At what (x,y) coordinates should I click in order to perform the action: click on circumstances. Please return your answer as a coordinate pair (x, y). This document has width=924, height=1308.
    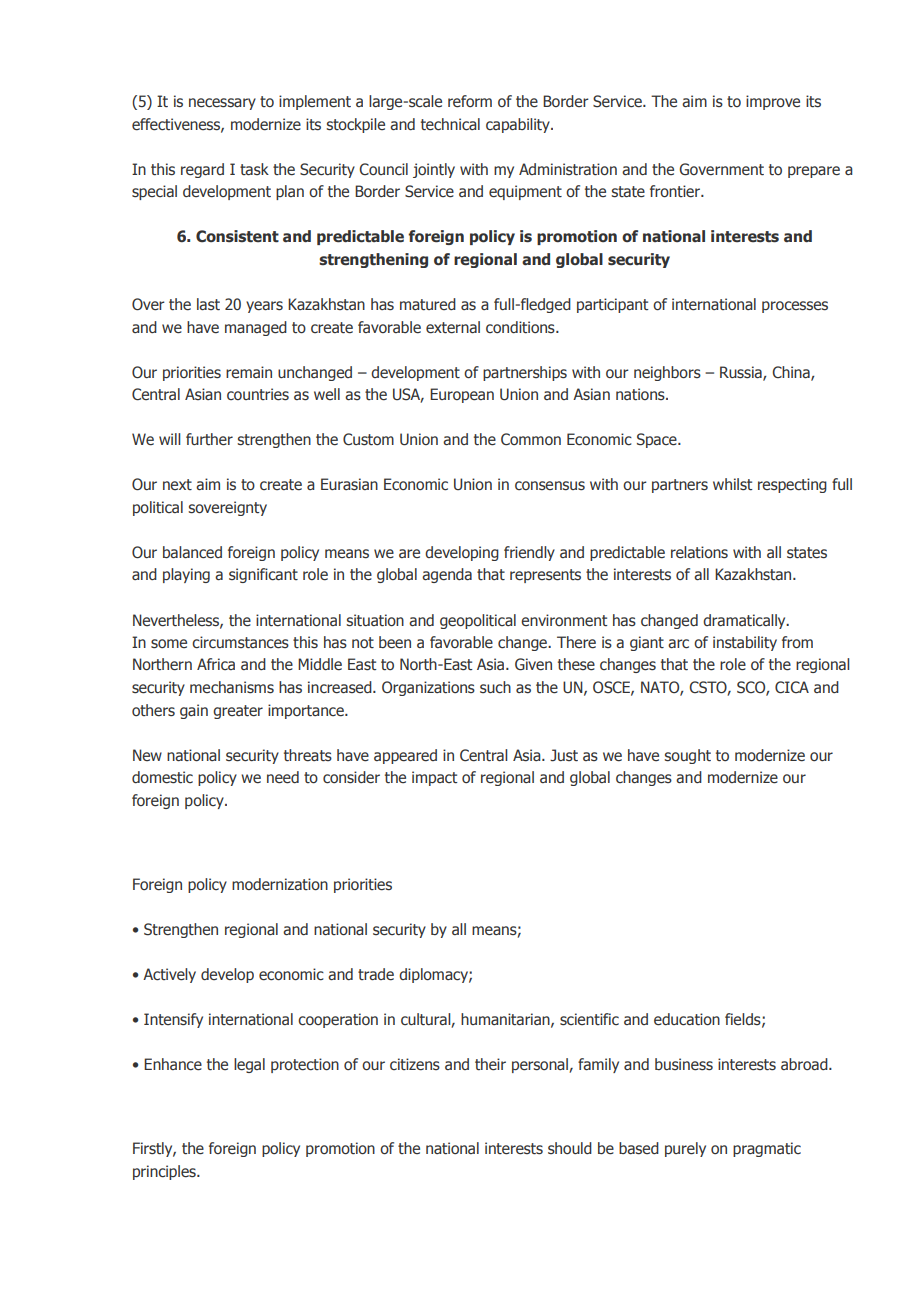
    Looking at the image, I should click on (240, 642).
